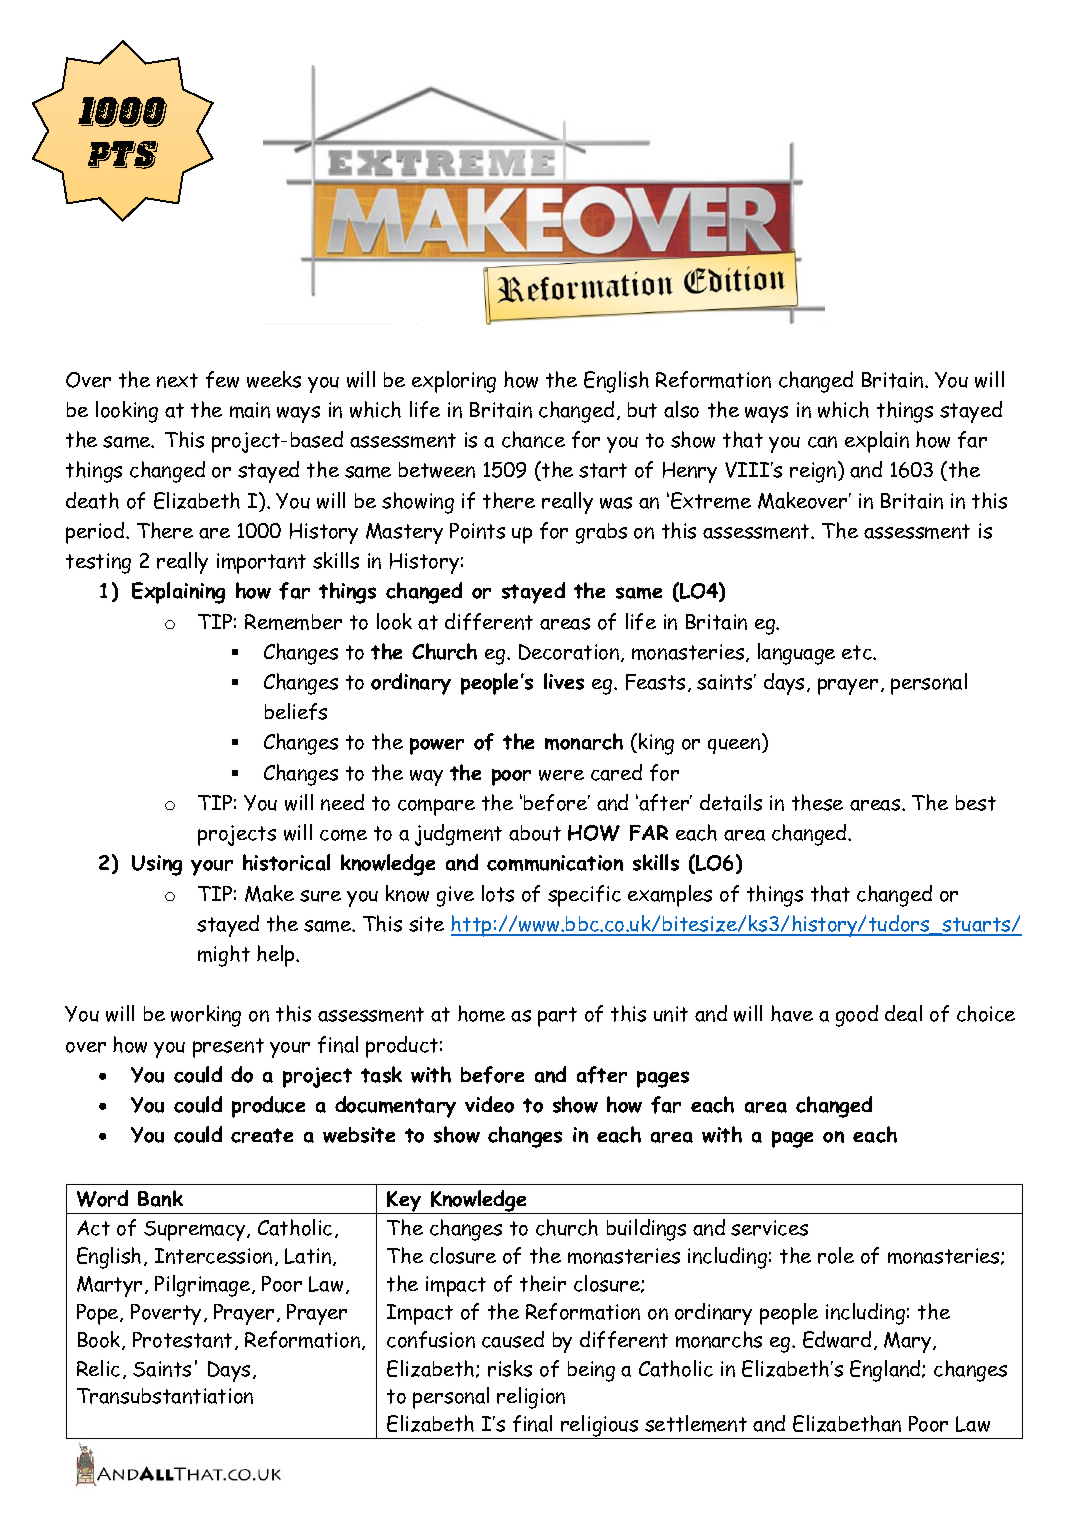  Describe the element at coordinates (564, 681) in the image. I see `lives` at that location.
